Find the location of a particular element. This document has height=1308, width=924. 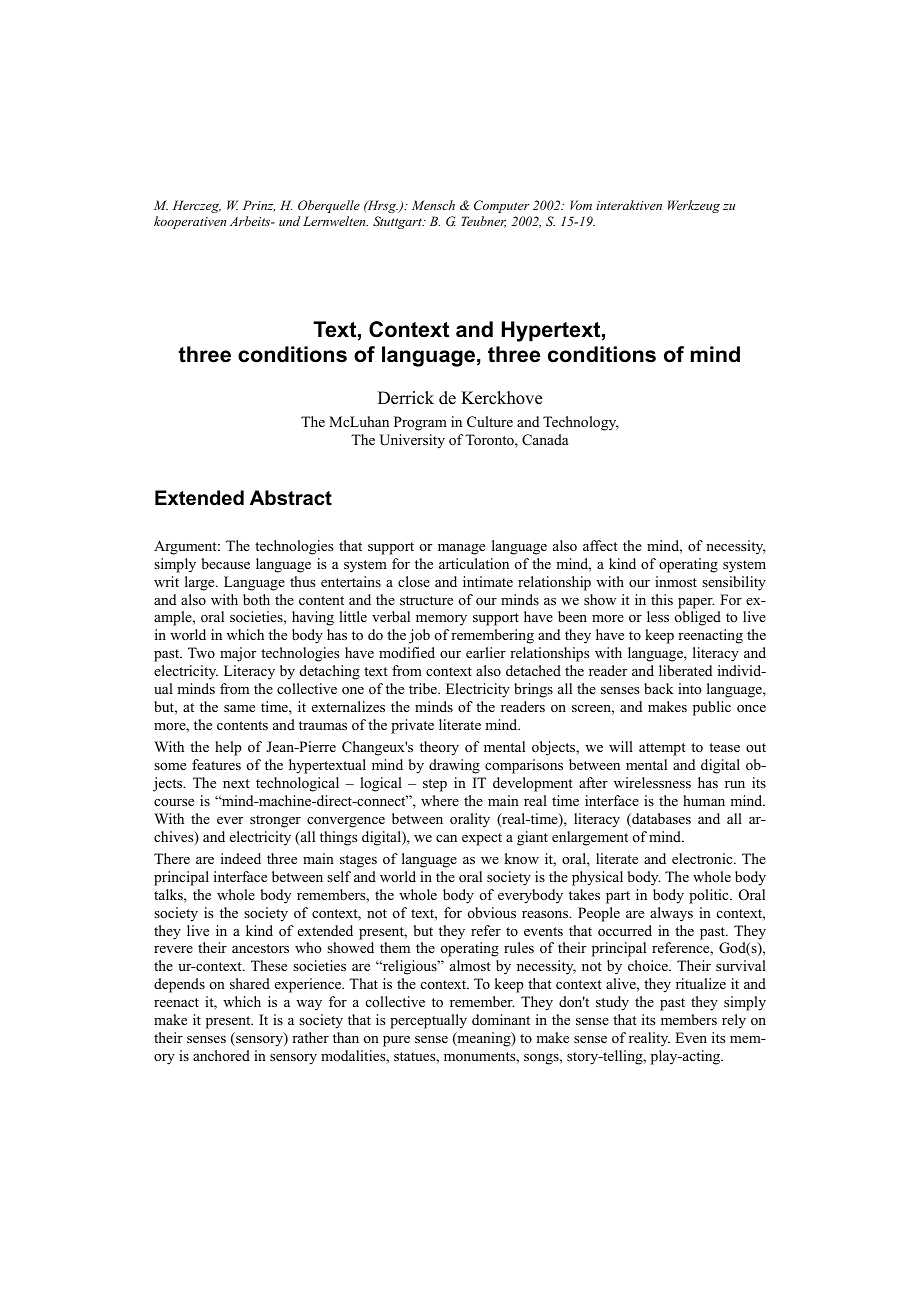

Vom is located at coordinates (581, 205).
